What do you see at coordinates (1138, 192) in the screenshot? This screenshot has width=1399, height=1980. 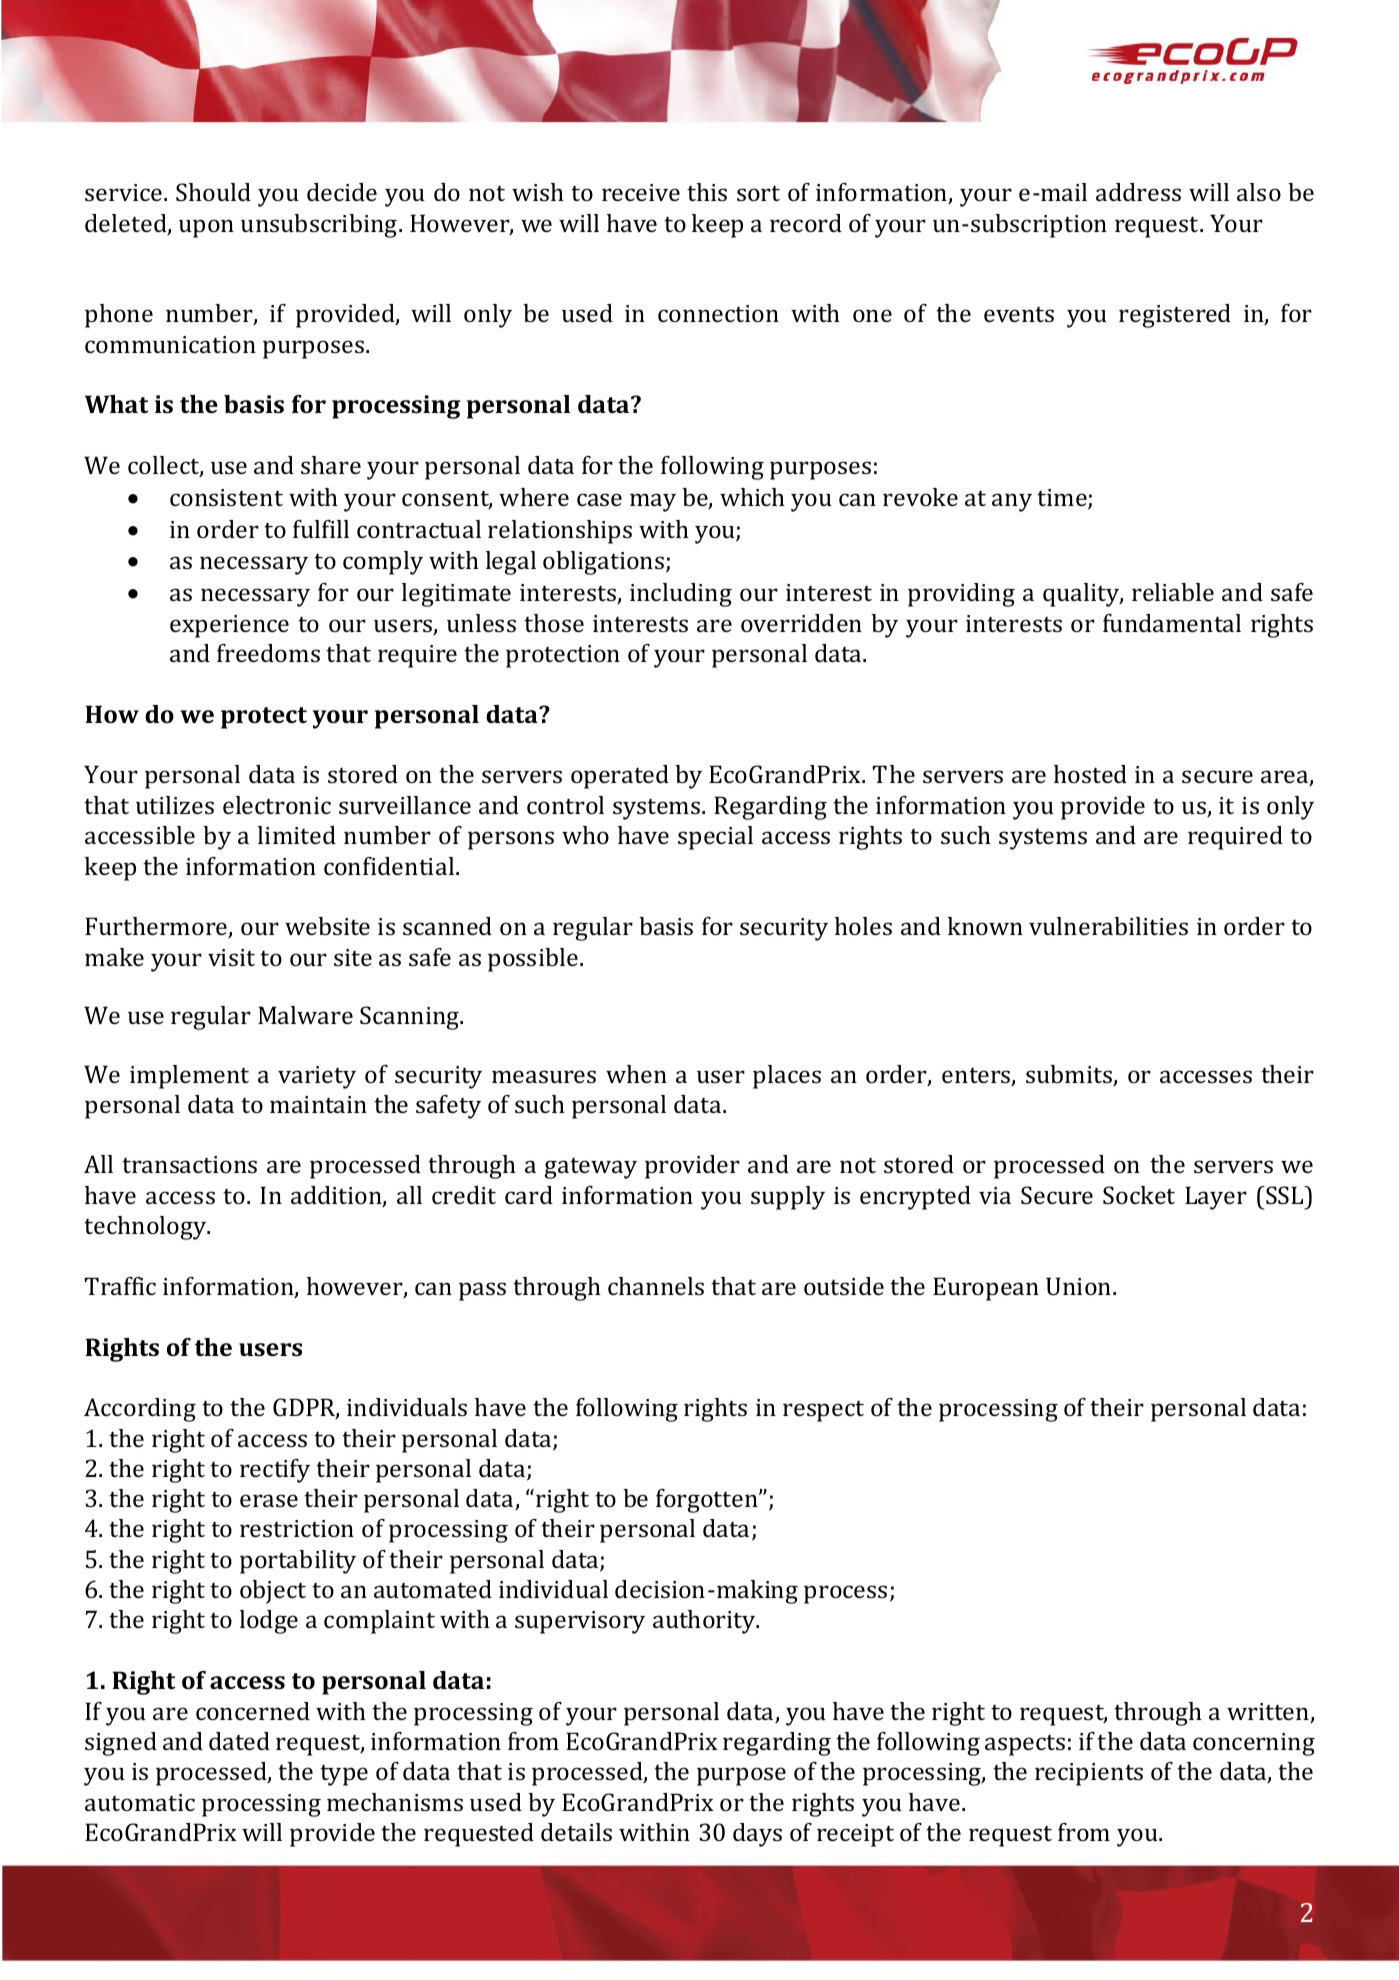 I see `address` at bounding box center [1138, 192].
